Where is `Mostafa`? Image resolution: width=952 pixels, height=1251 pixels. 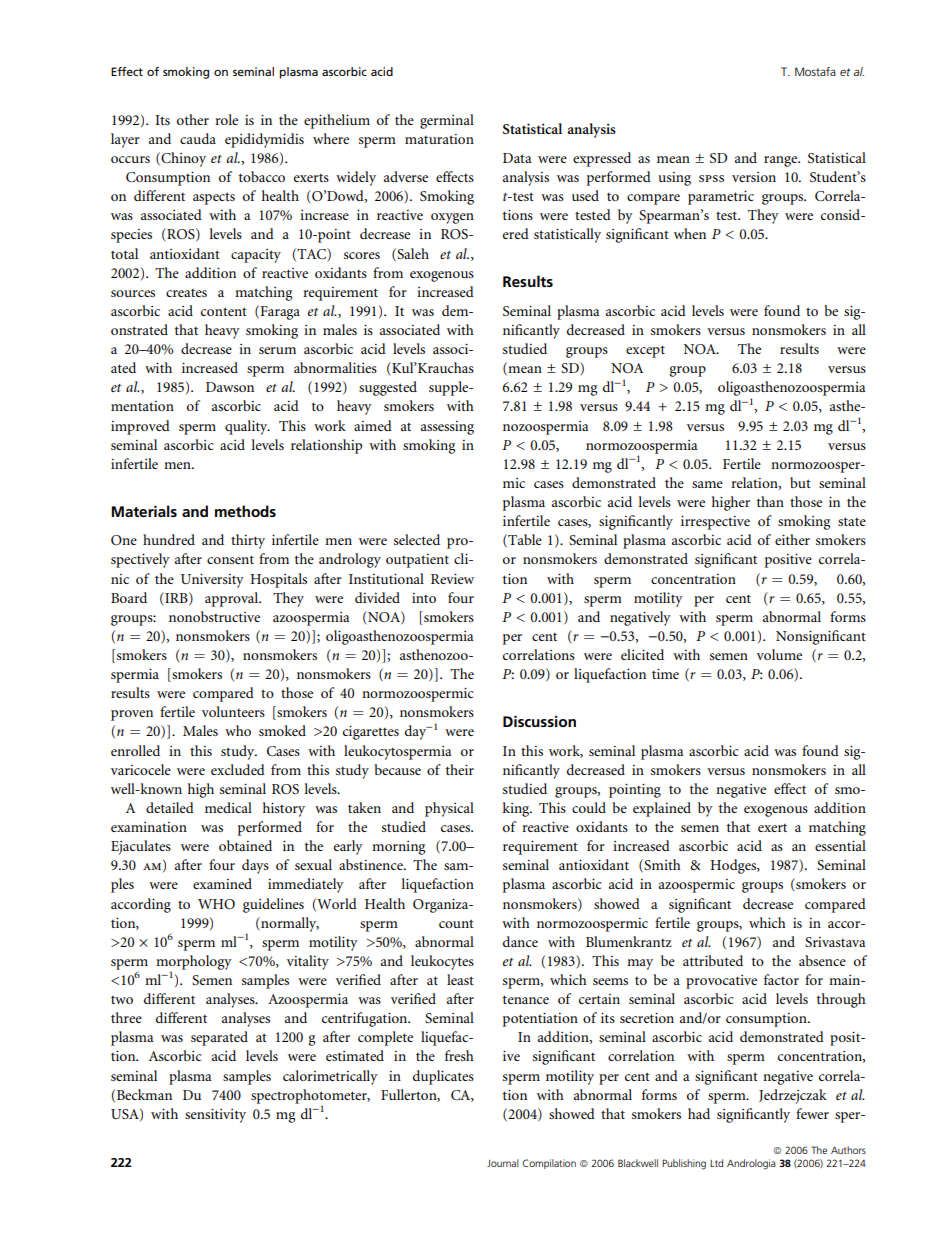
Mostafa is located at coordinates (815, 71).
